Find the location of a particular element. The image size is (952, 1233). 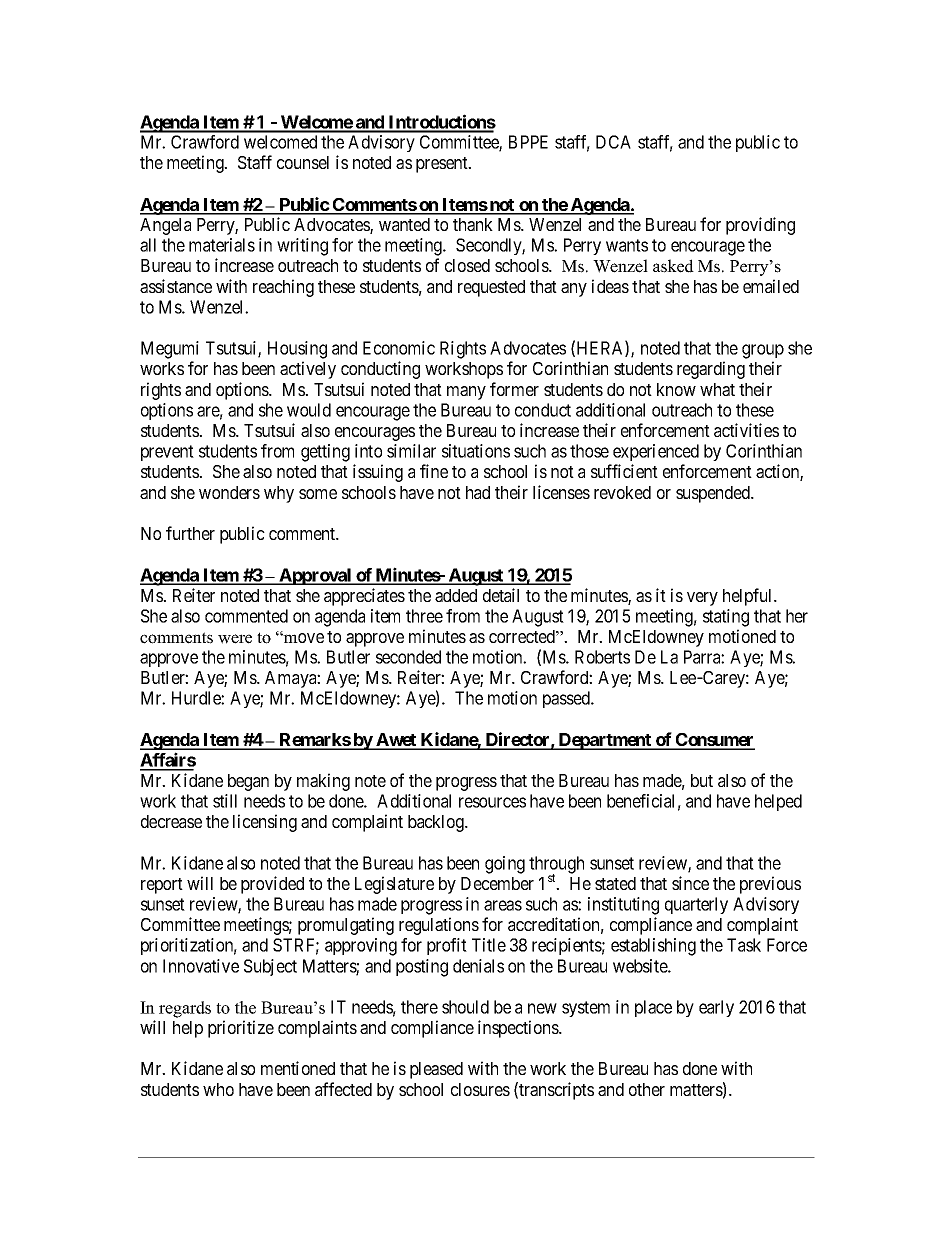

began is located at coordinates (248, 782).
